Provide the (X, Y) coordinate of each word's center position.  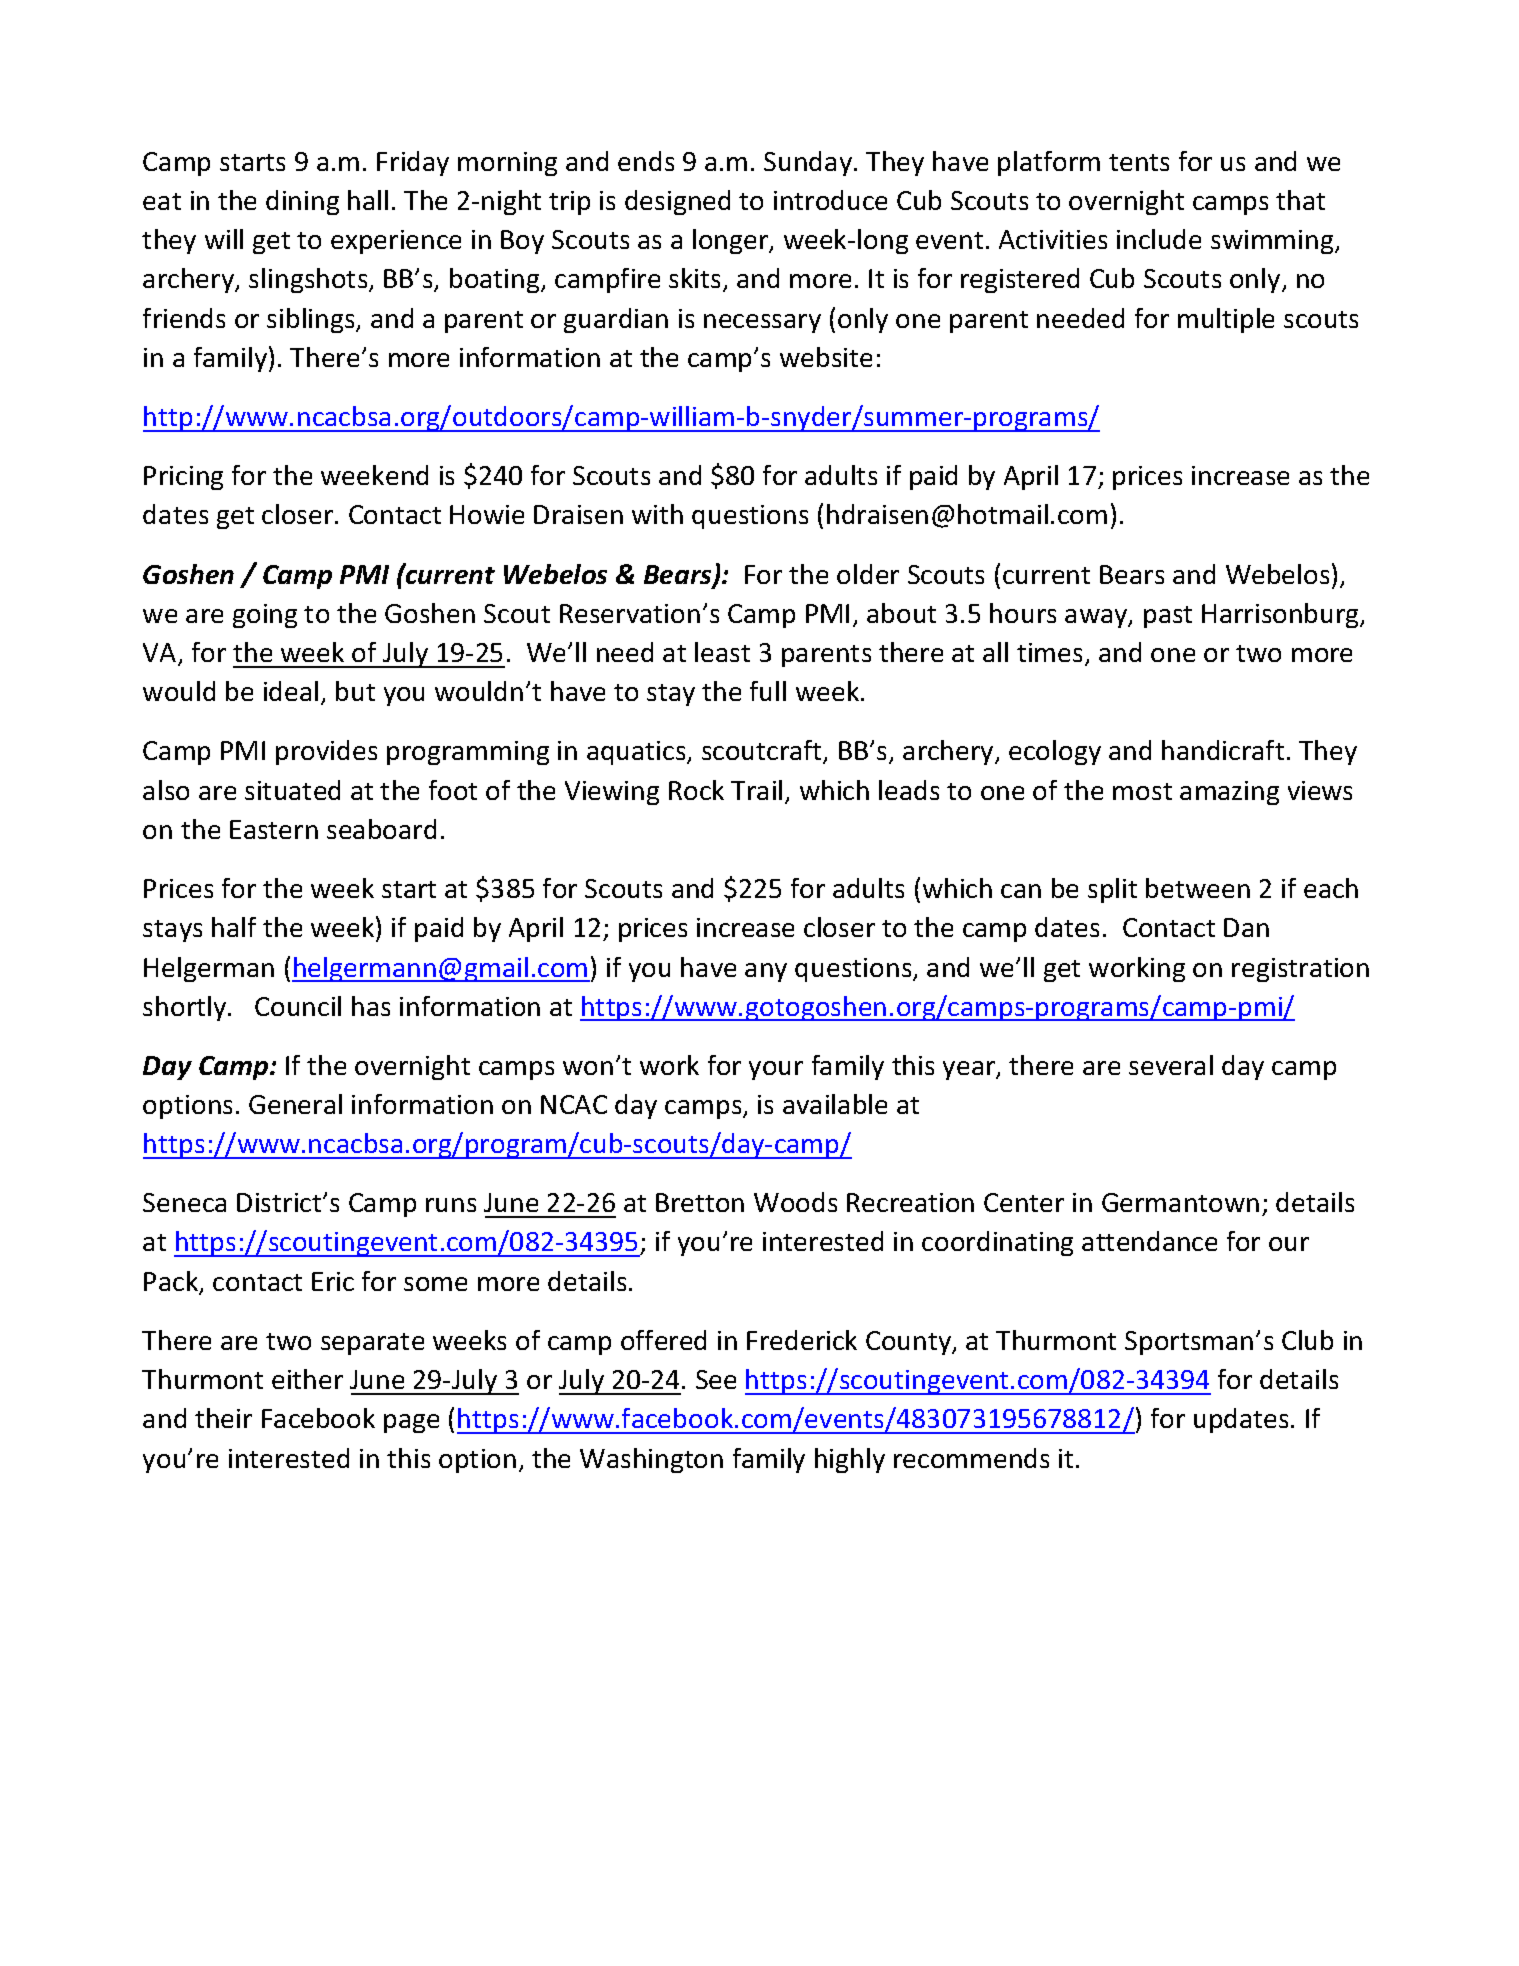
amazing (1229, 793)
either (307, 1379)
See (716, 1379)
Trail (756, 790)
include (1159, 239)
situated (292, 790)
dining (302, 202)
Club (1307, 1340)
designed (677, 202)
